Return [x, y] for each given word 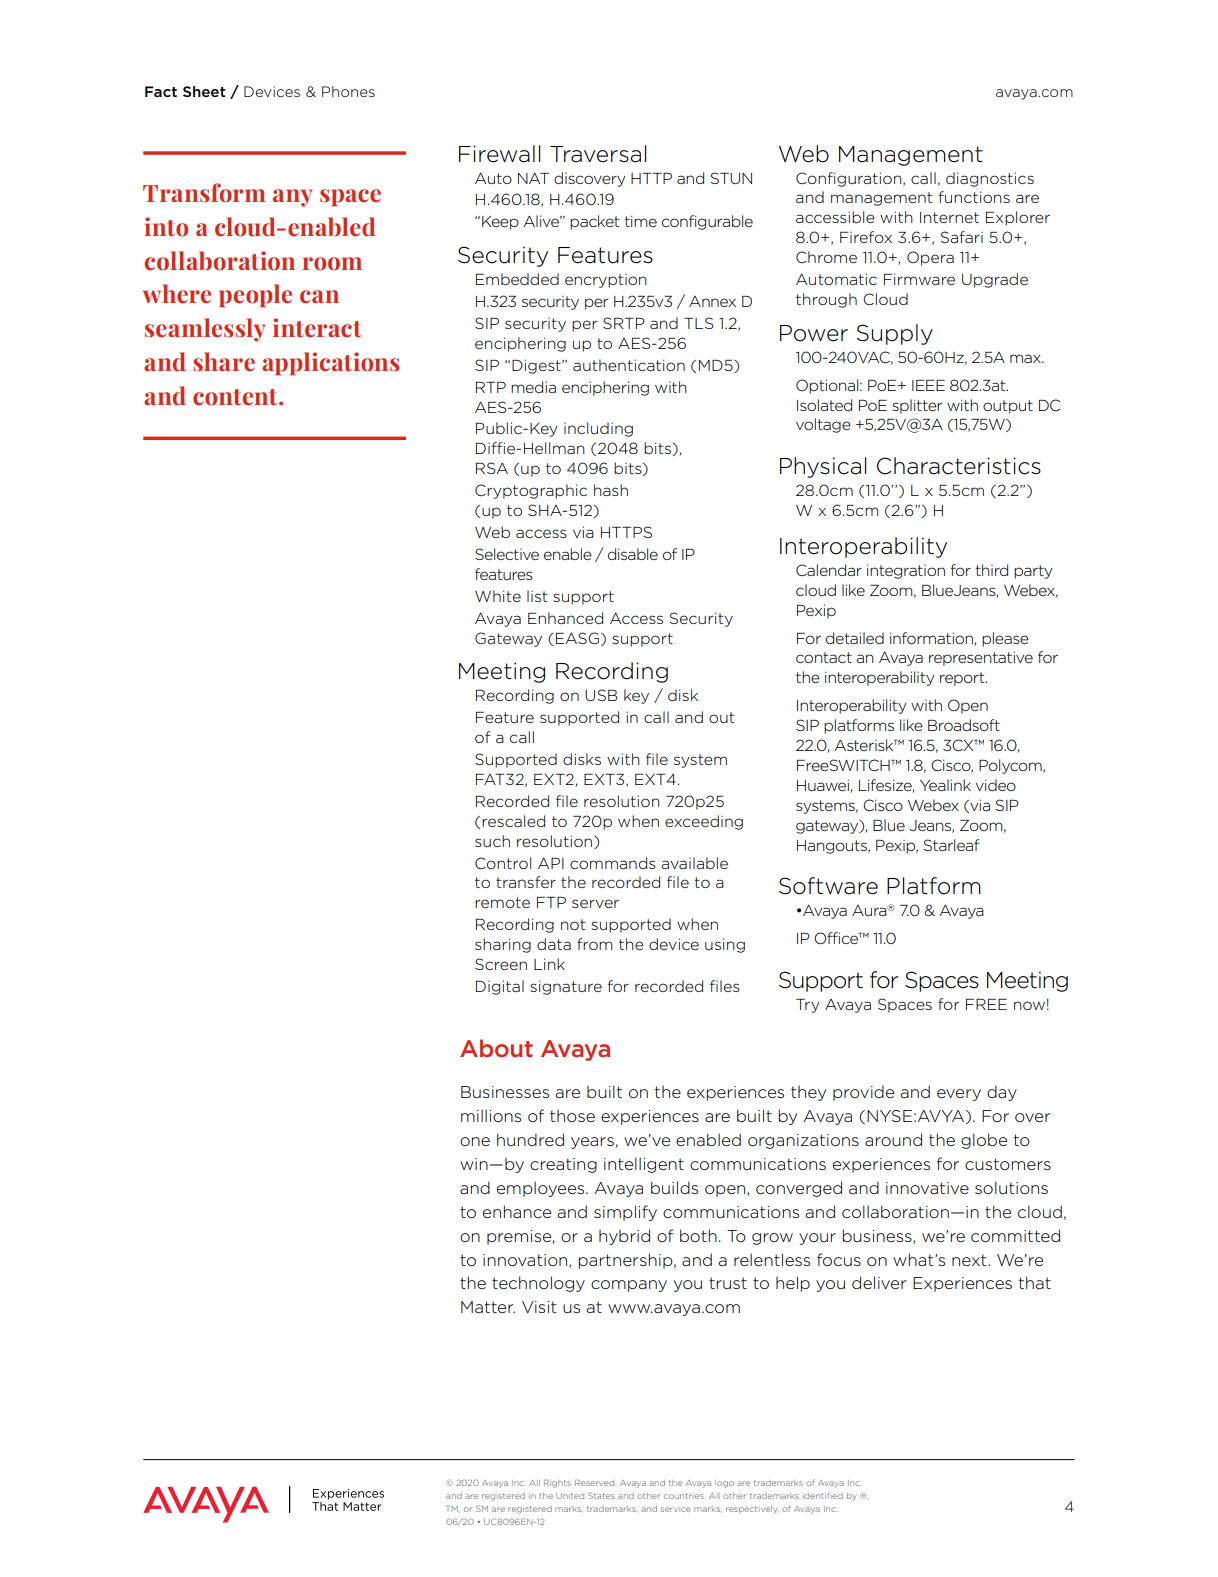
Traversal [598, 154]
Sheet [204, 91]
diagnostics [990, 179]
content [236, 397]
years [593, 1143]
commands [613, 863]
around [893, 1139]
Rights [557, 1483]
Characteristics [959, 466]
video [995, 785]
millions [491, 1115]
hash [611, 490]
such [492, 841]
